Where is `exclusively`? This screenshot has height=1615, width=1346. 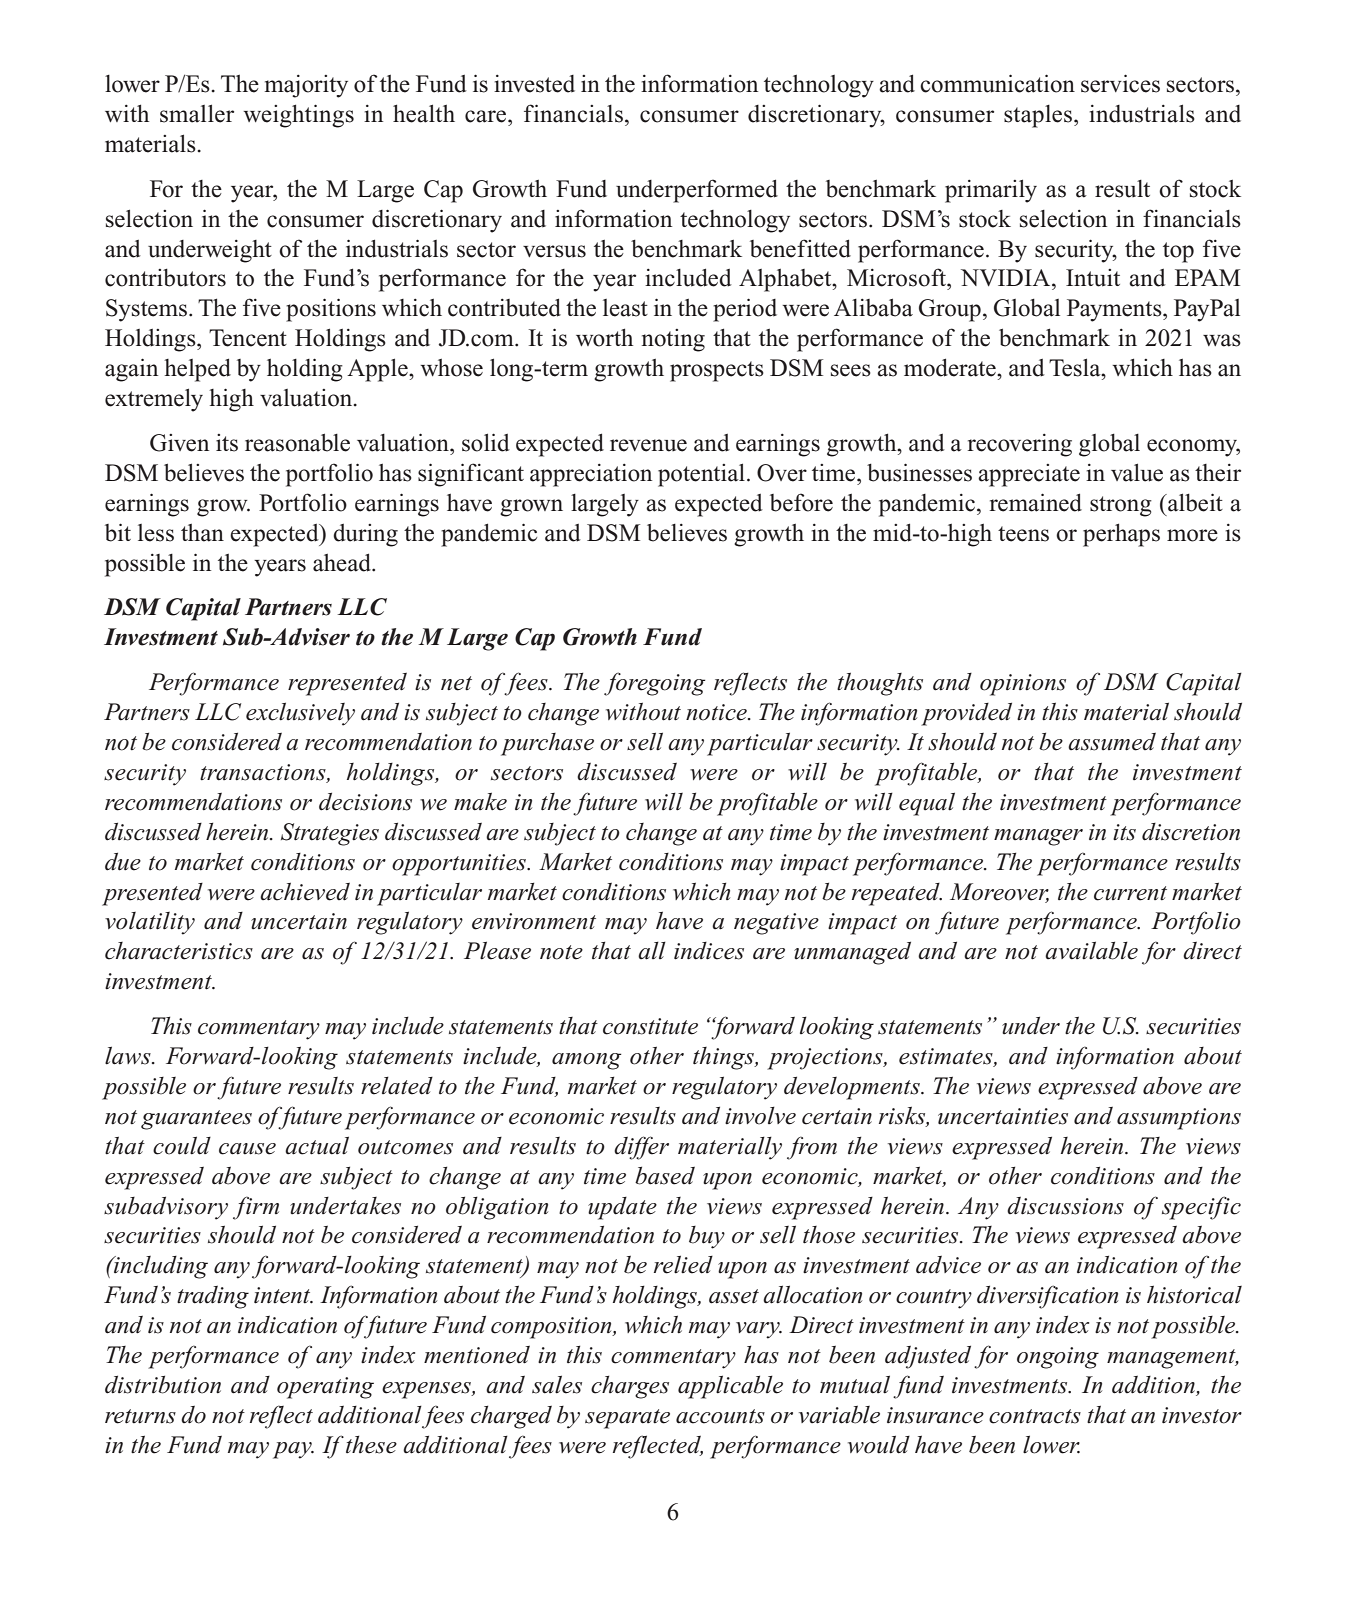
exclusively is located at coordinates (300, 714).
